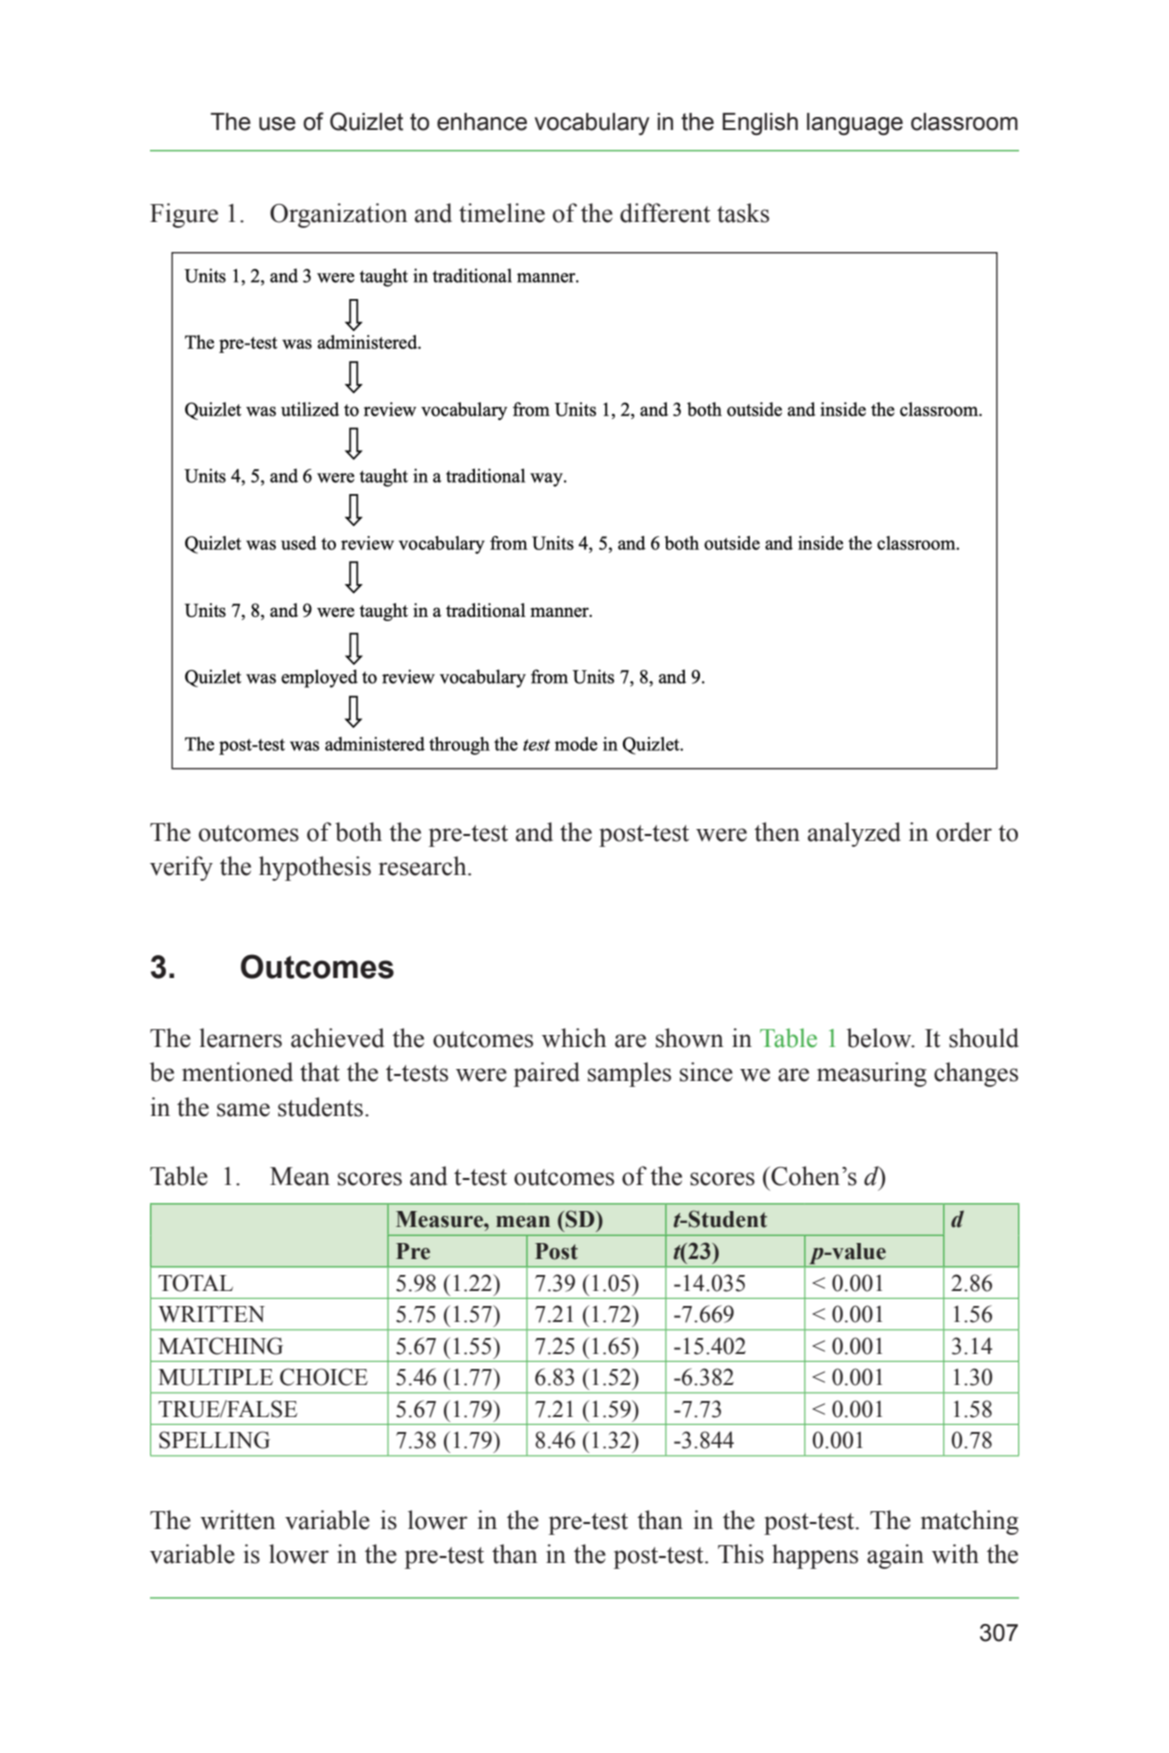 This image has height=1753, width=1169. I want to click on paired, so click(547, 1074).
